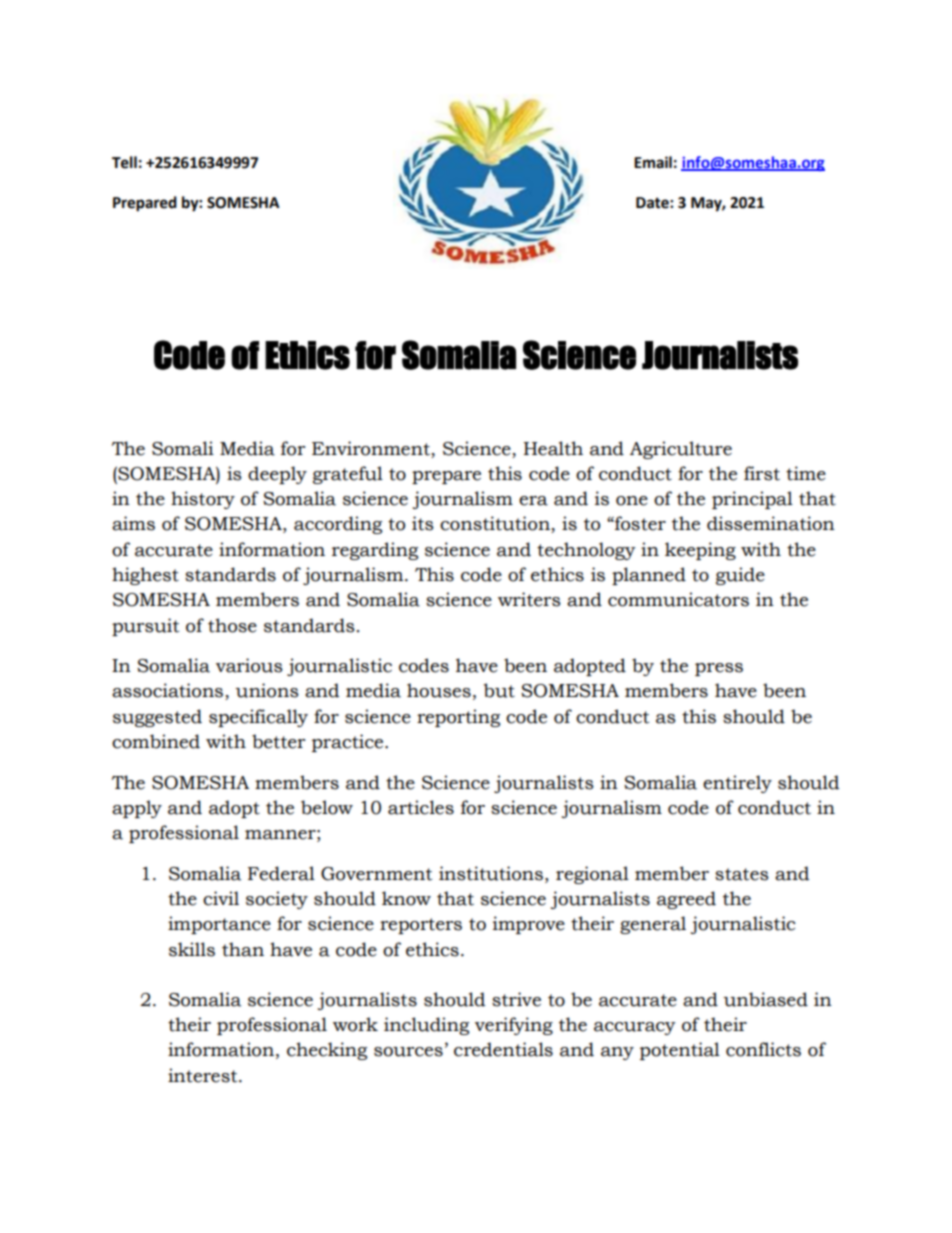 The image size is (952, 1233). I want to click on Email, so click(653, 162).
